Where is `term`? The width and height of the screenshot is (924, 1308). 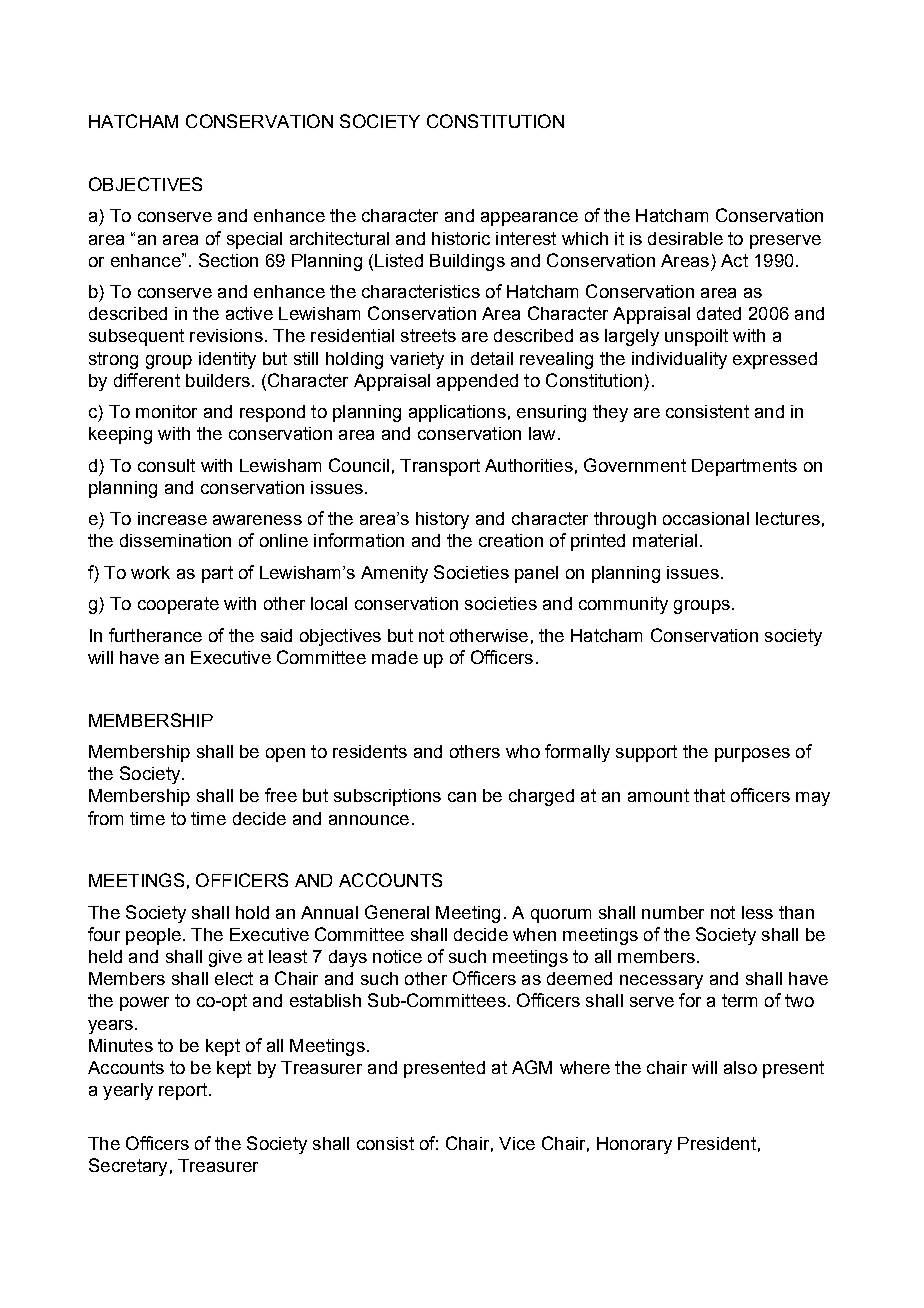
term is located at coordinates (739, 1000).
